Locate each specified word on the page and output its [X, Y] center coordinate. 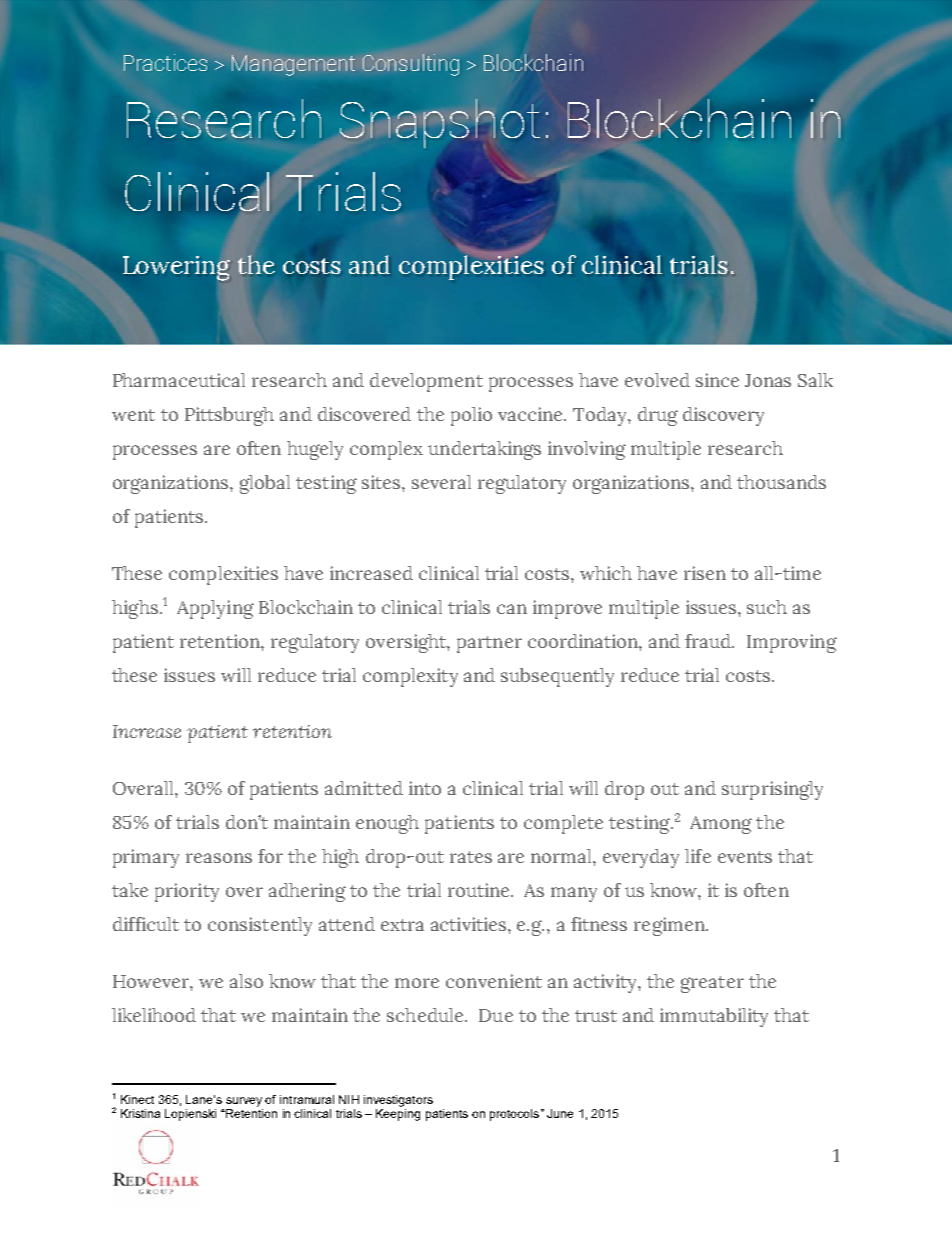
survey [244, 1102]
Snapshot [440, 124]
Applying [215, 609]
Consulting [411, 65]
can [512, 609]
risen [705, 573]
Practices [165, 62]
